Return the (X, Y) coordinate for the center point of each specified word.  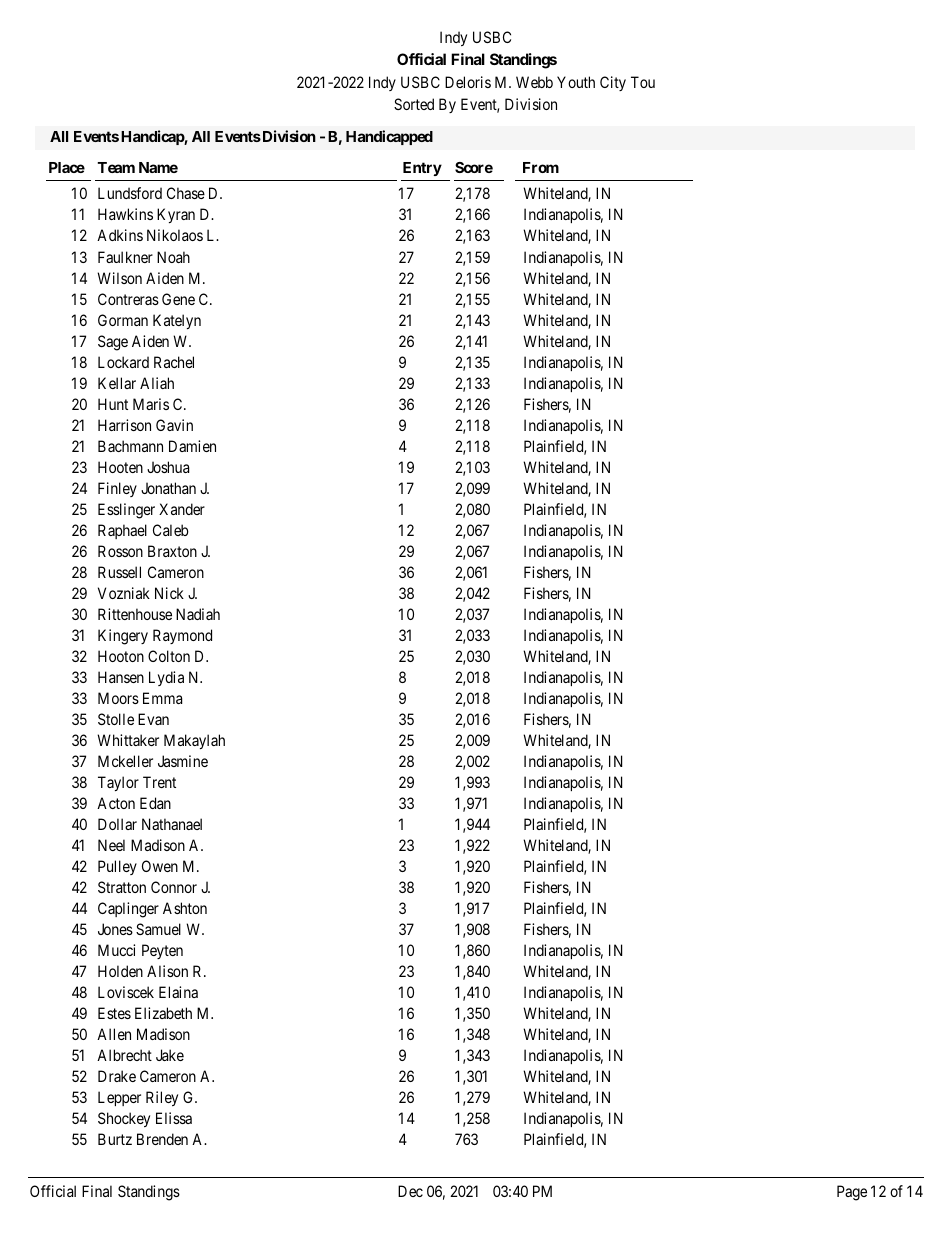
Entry (422, 169)
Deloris (468, 82)
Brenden (162, 1139)
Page (852, 1193)
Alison (167, 971)
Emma (162, 698)
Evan (153, 719)
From (541, 167)
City (613, 83)
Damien (192, 446)
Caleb (171, 530)
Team (116, 167)
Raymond (182, 636)
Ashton (185, 908)
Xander (182, 509)
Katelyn (177, 321)
